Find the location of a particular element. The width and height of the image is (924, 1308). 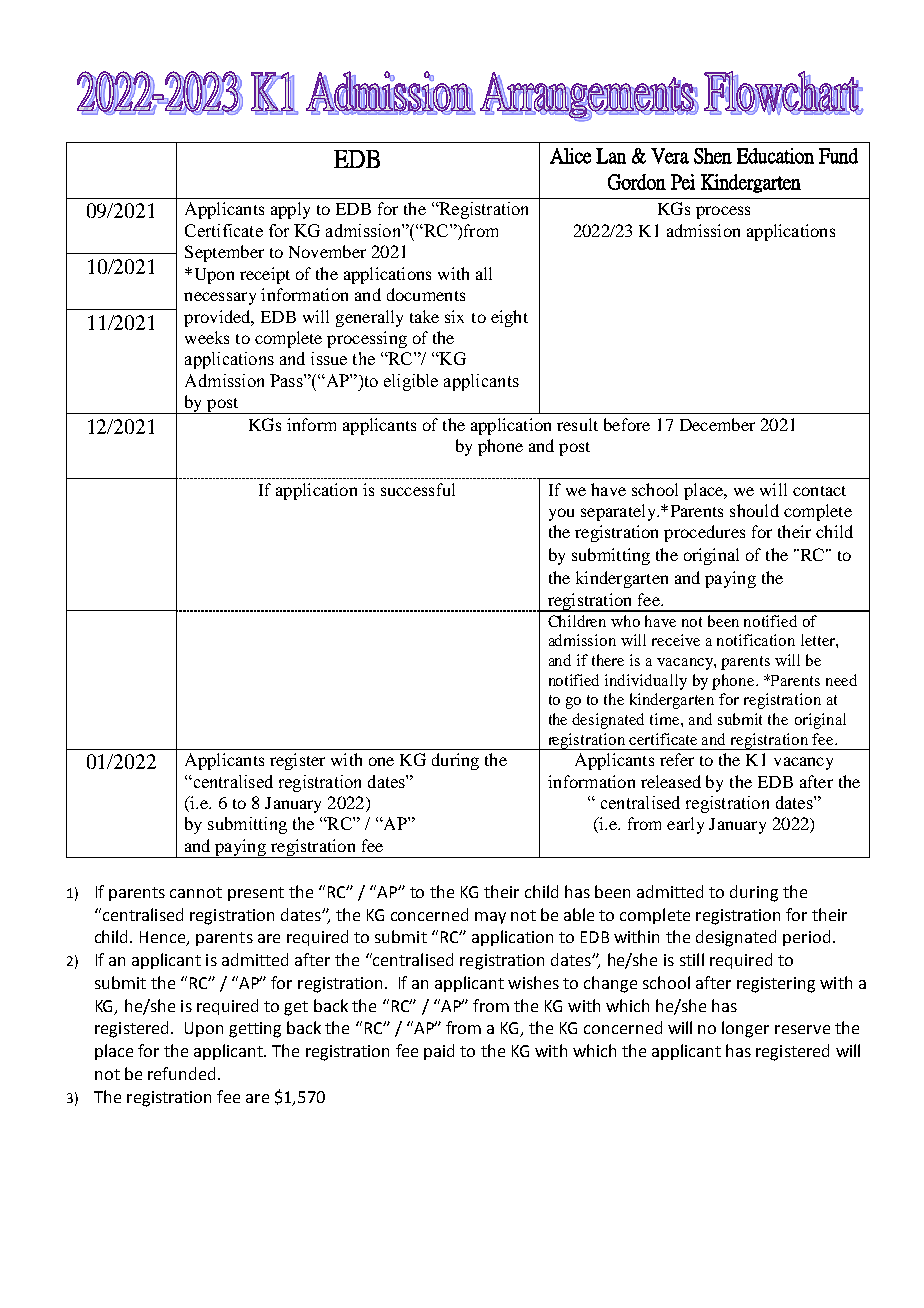

Education is located at coordinates (775, 156).
